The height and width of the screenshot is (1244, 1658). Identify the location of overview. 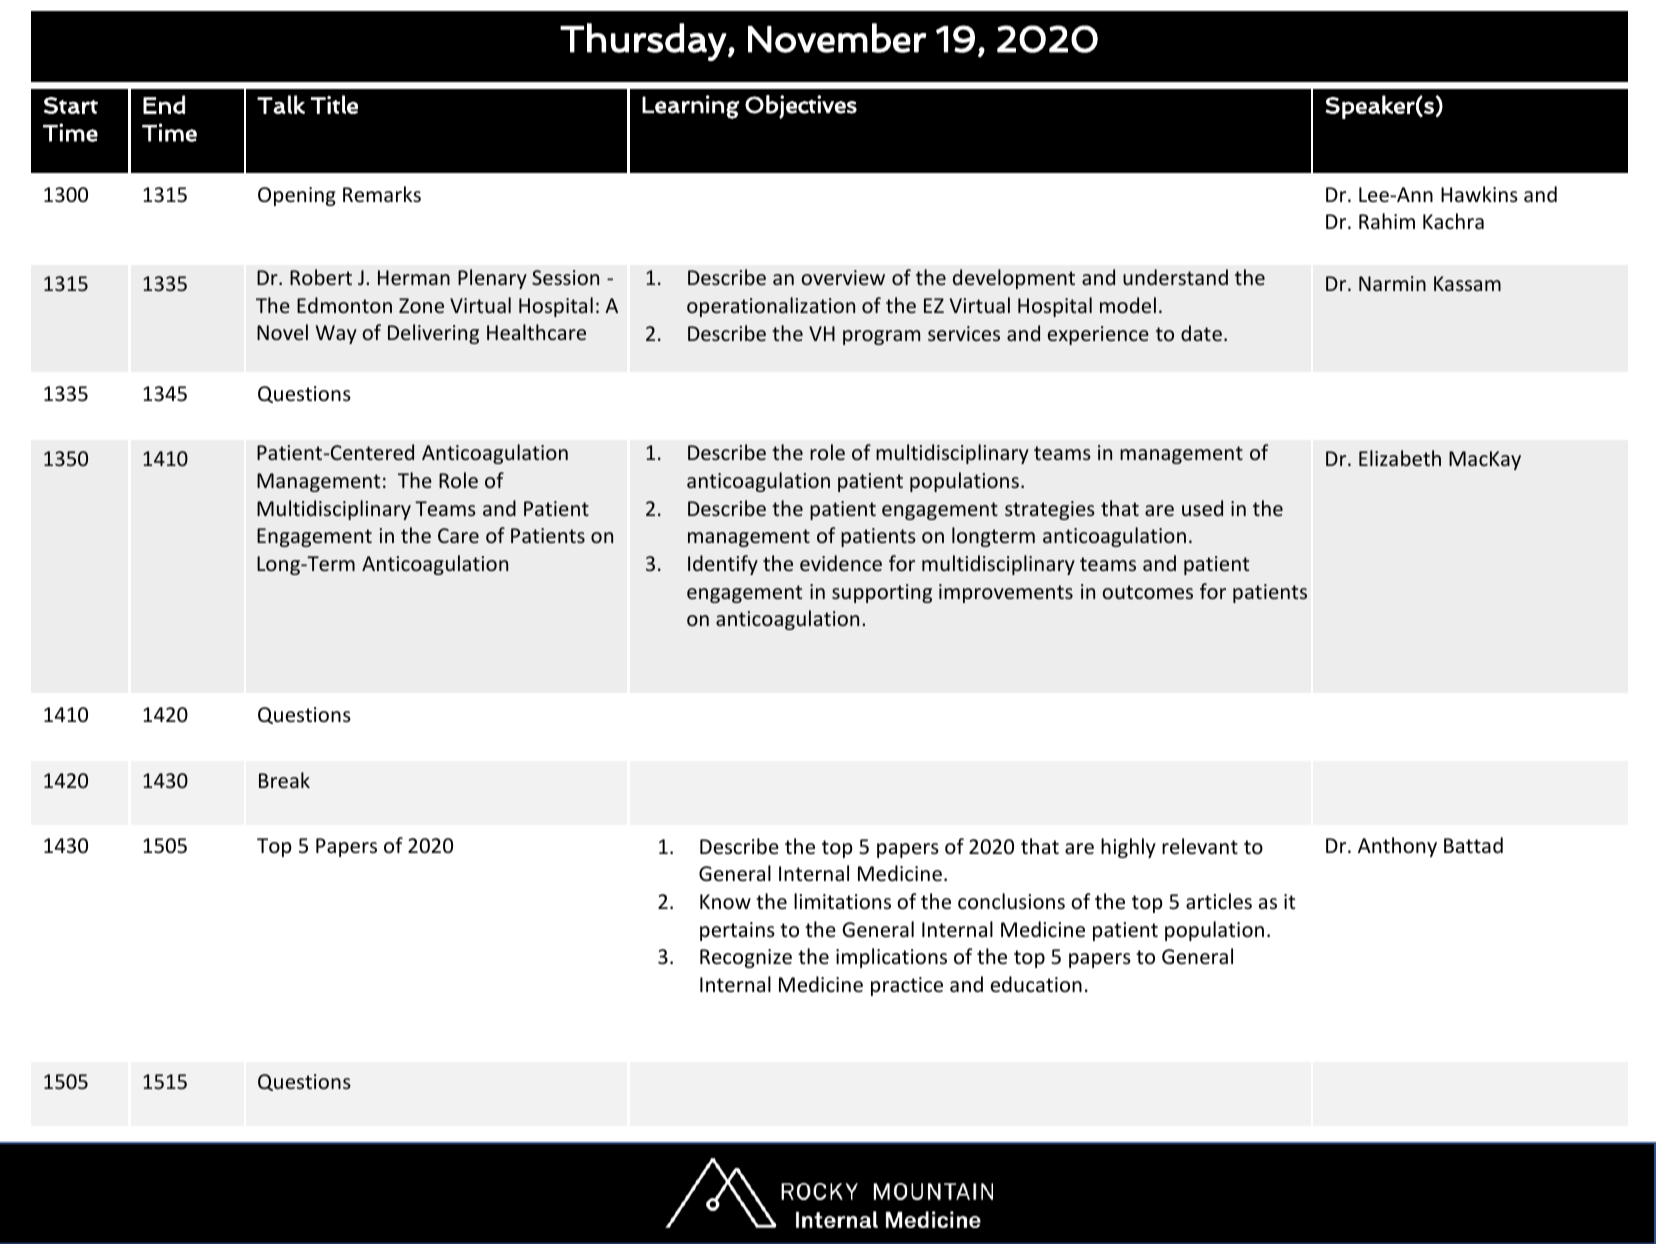
(843, 277).
